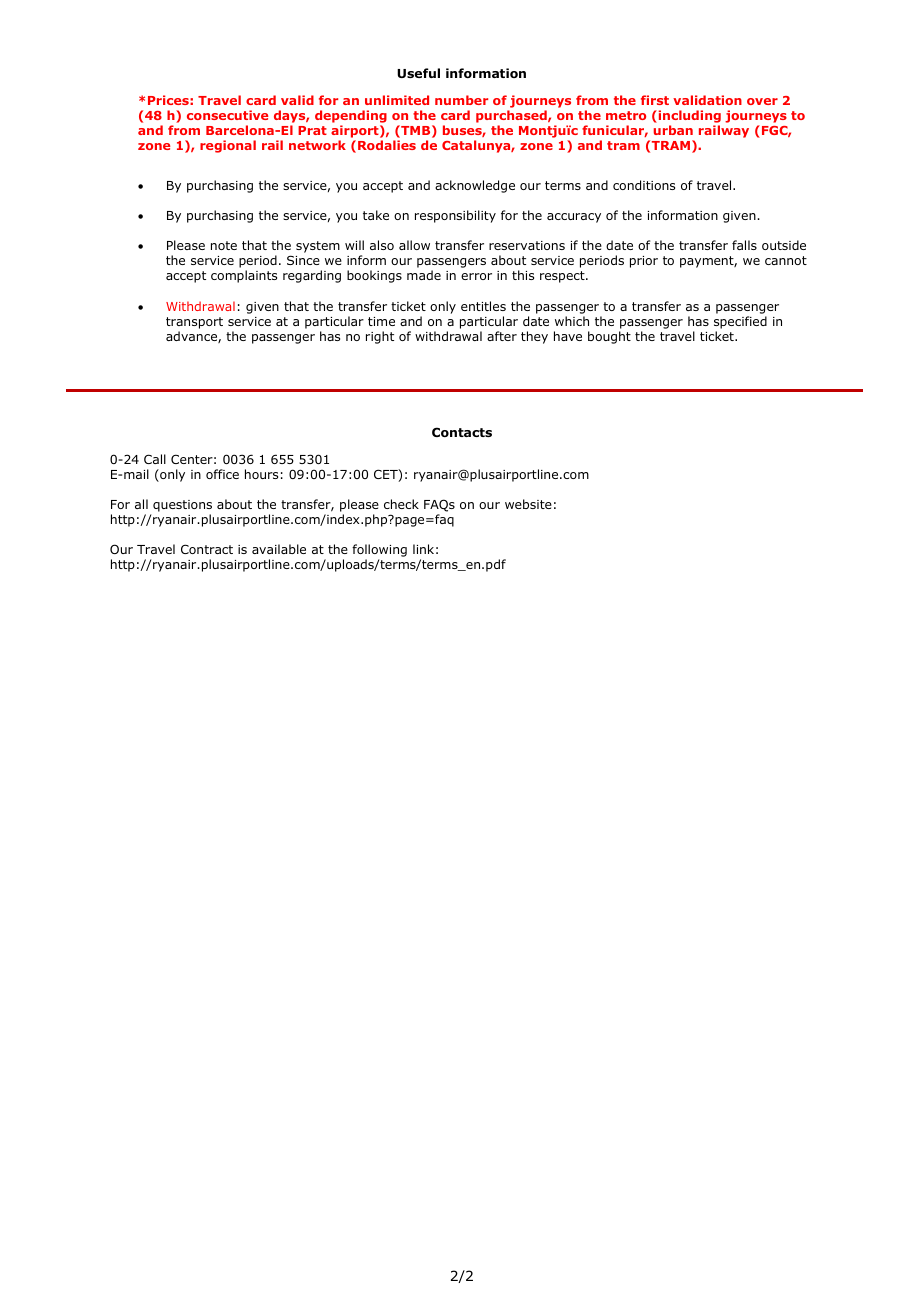  I want to click on Contract, so click(207, 549).
